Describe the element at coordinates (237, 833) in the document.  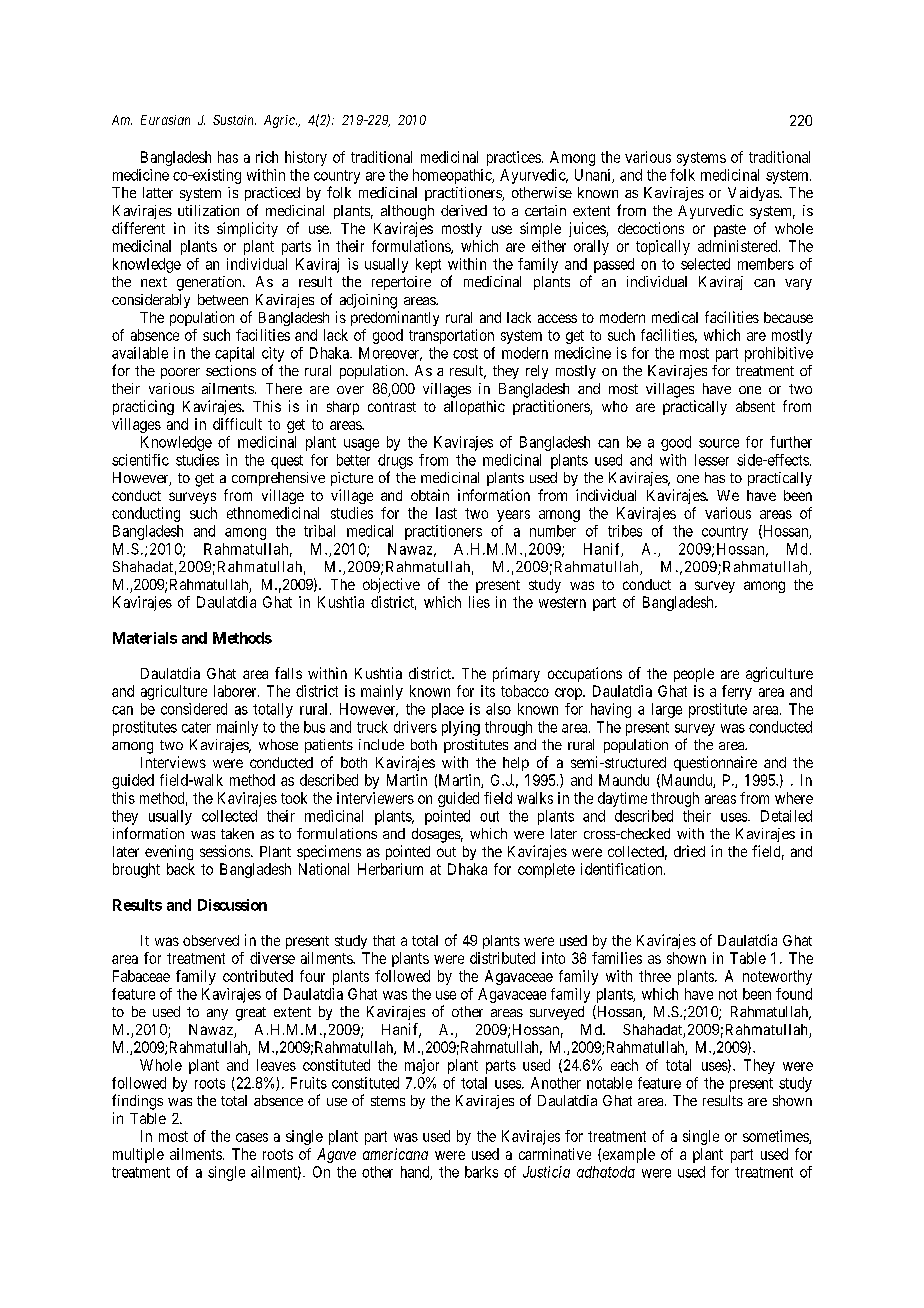
I see `taken` at that location.
